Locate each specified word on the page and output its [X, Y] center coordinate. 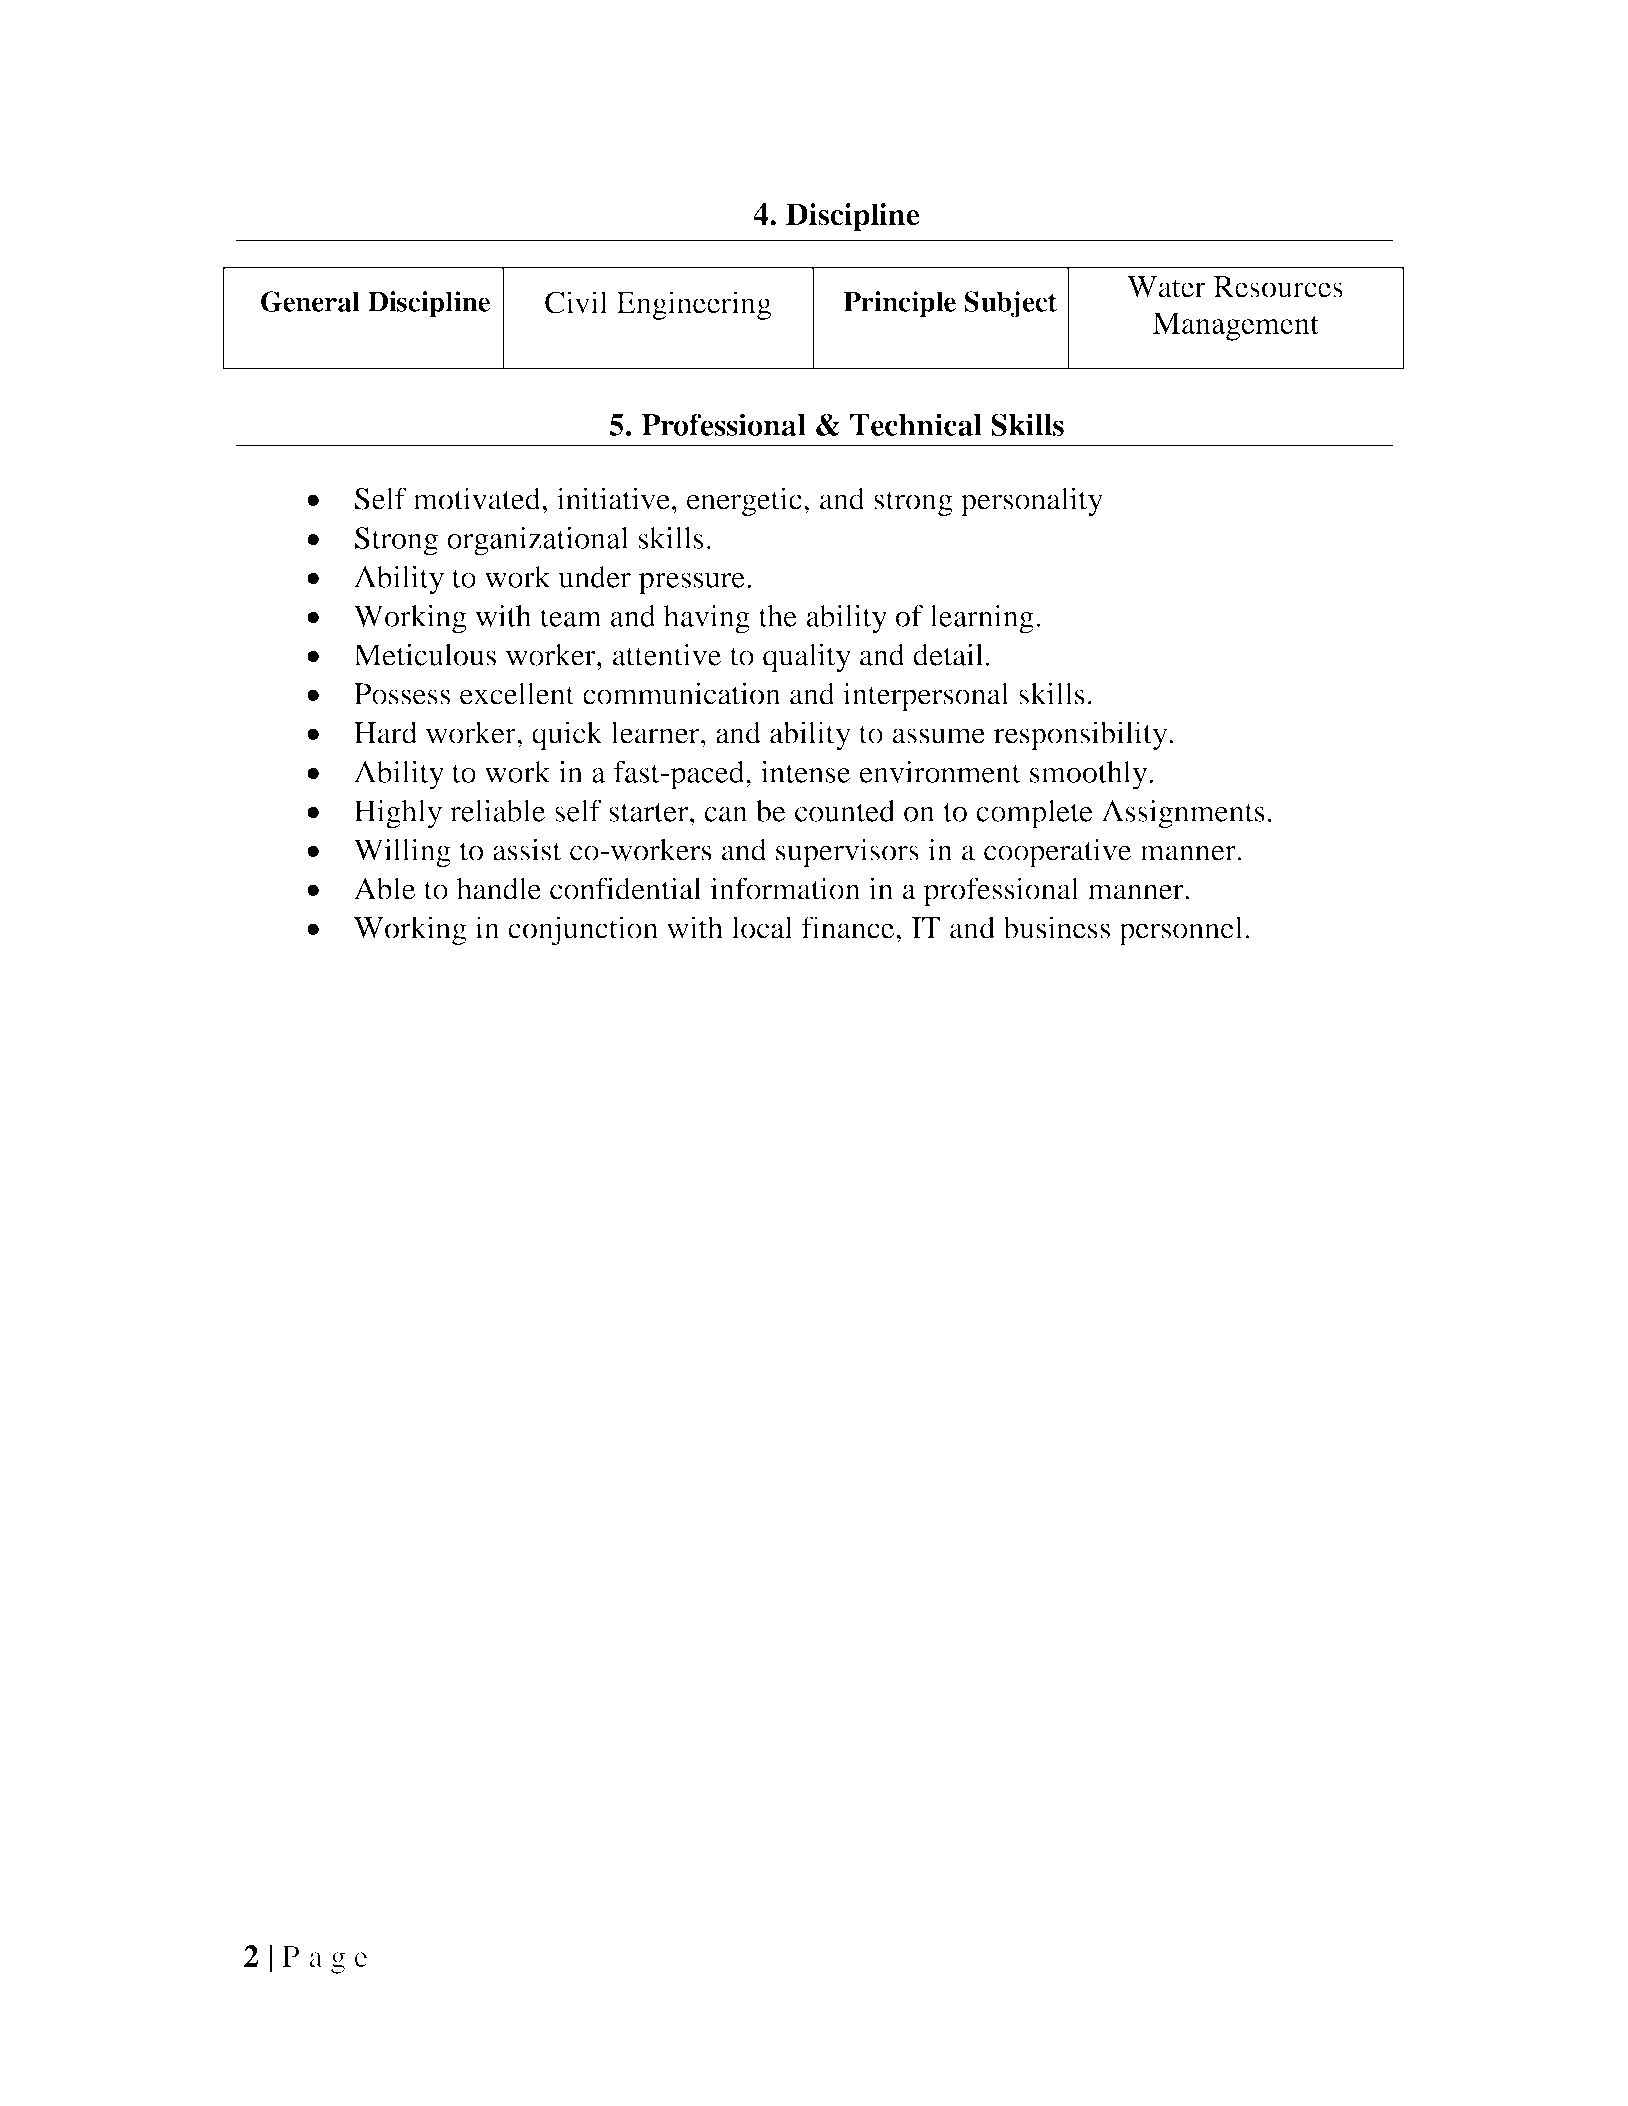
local [762, 927]
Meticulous [425, 654]
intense [805, 772]
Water [1166, 287]
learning [982, 619]
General [310, 301]
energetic [744, 502]
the [778, 616]
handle [499, 888]
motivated [478, 498]
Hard [385, 732]
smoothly [1090, 775]
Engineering [694, 305]
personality [1032, 502]
